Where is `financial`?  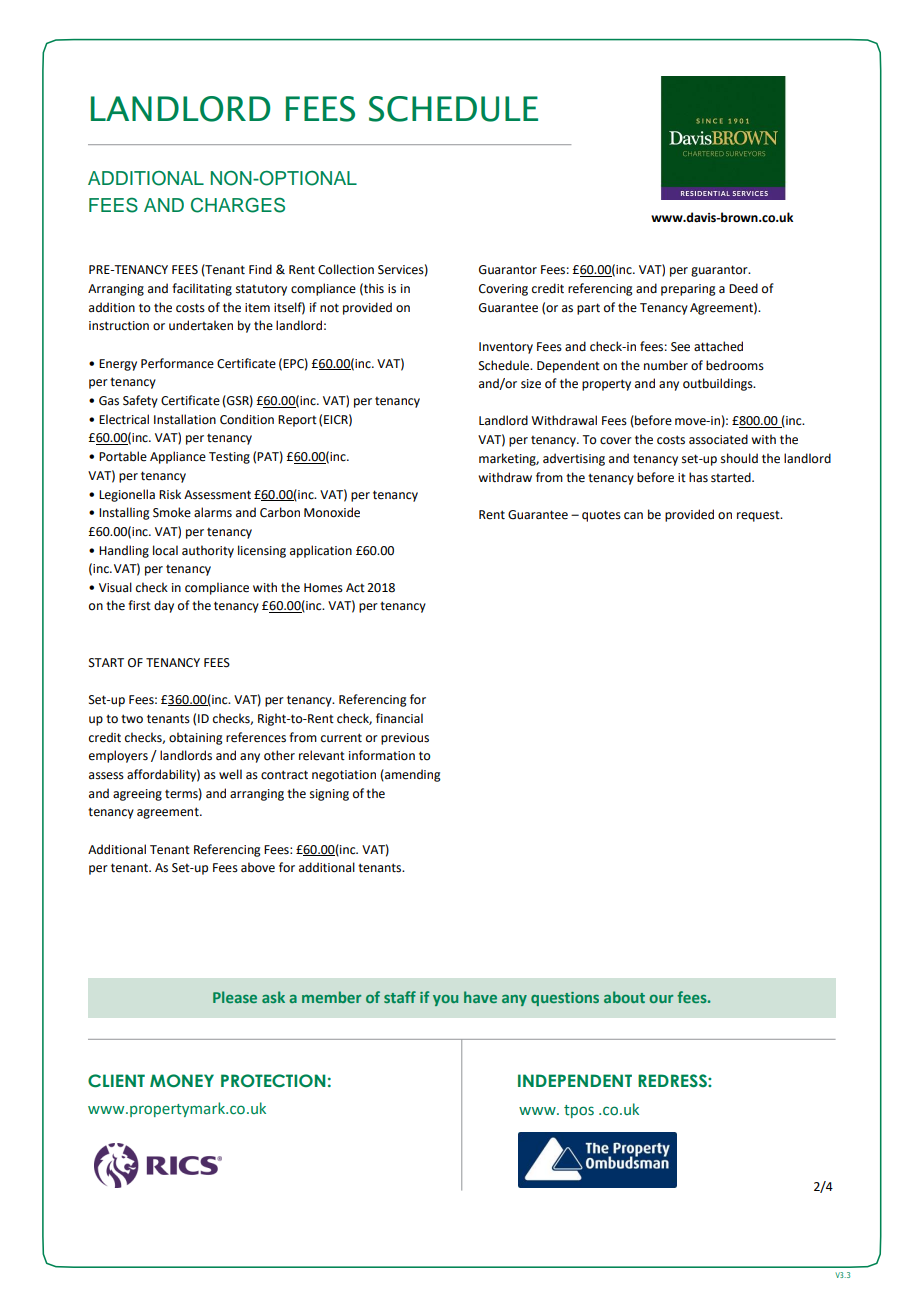
financial is located at coordinates (399, 718).
